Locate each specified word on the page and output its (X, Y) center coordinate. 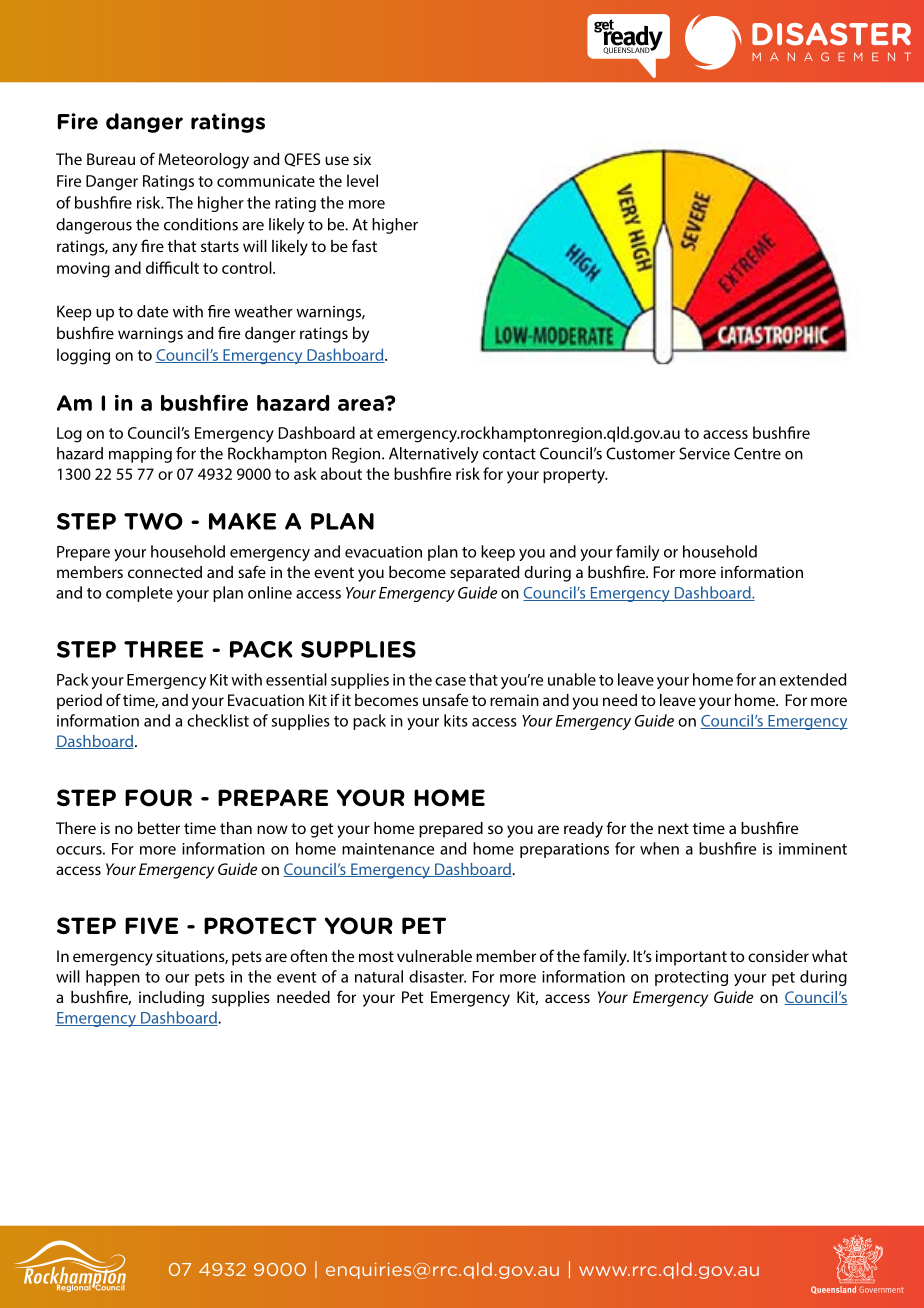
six (362, 159)
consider (778, 956)
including (171, 999)
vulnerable (434, 956)
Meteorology (203, 161)
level (362, 180)
